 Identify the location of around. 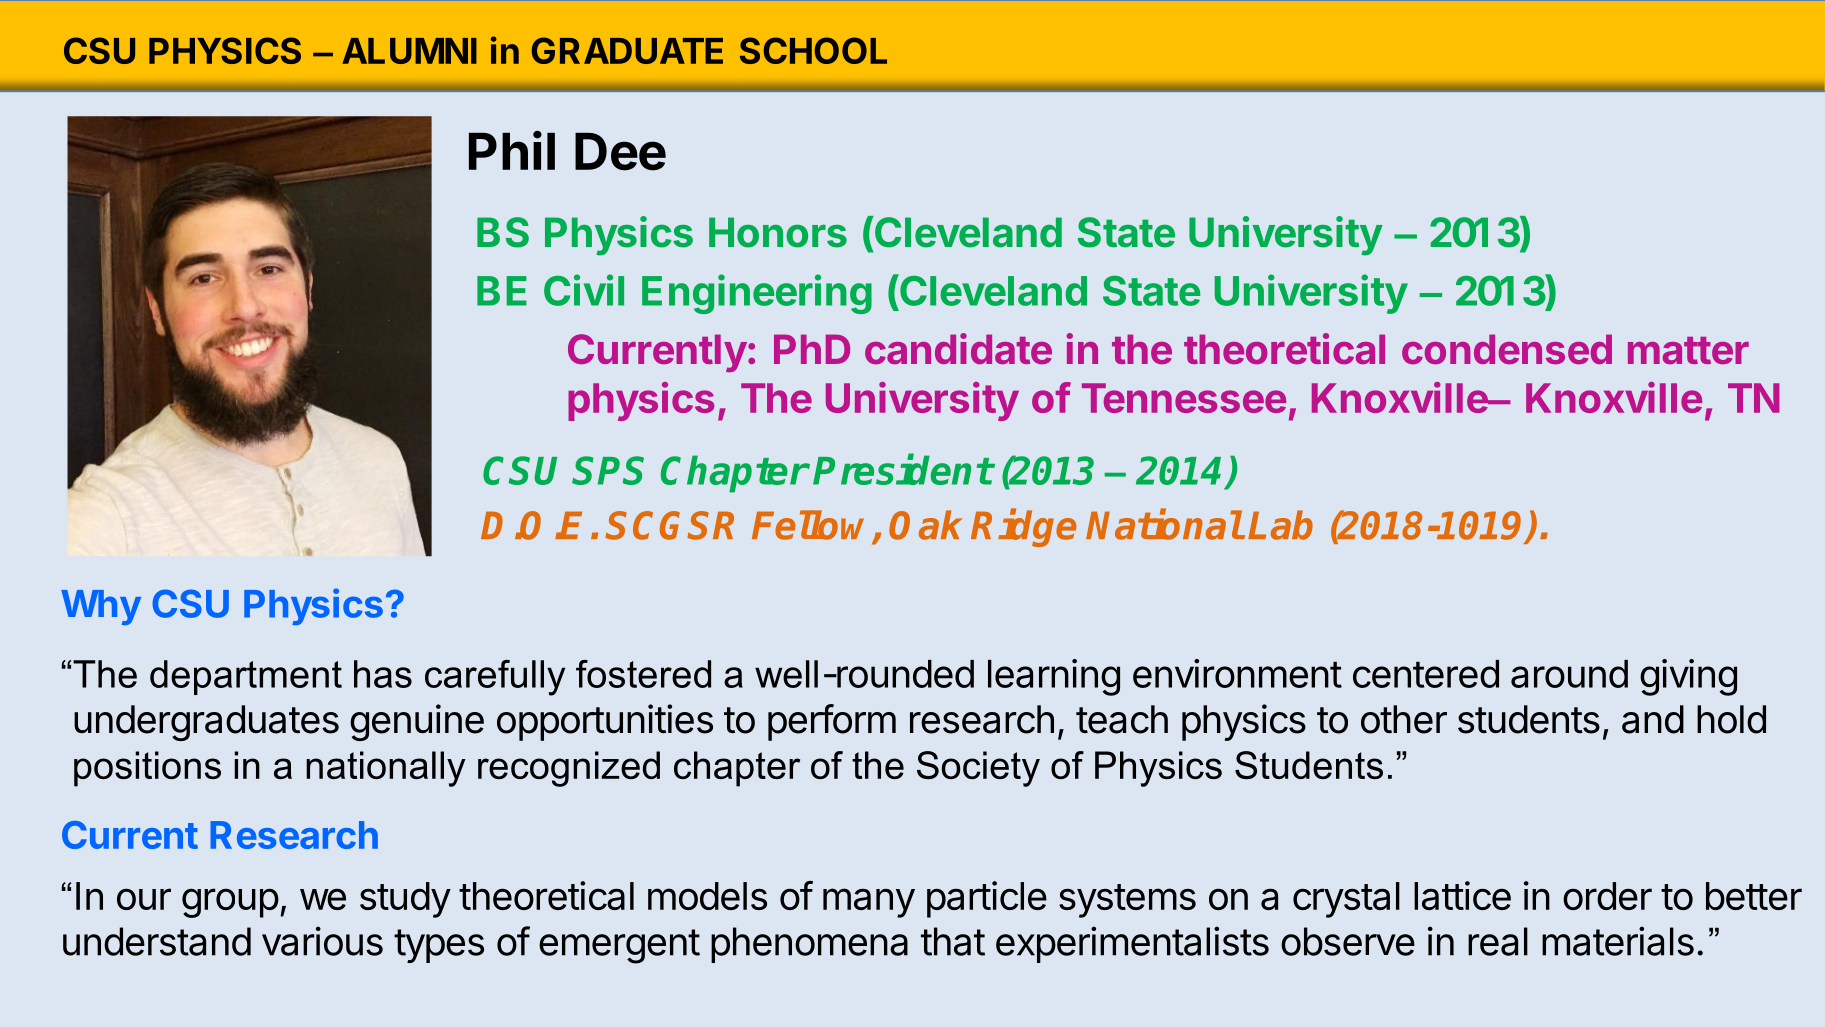
(1569, 674).
